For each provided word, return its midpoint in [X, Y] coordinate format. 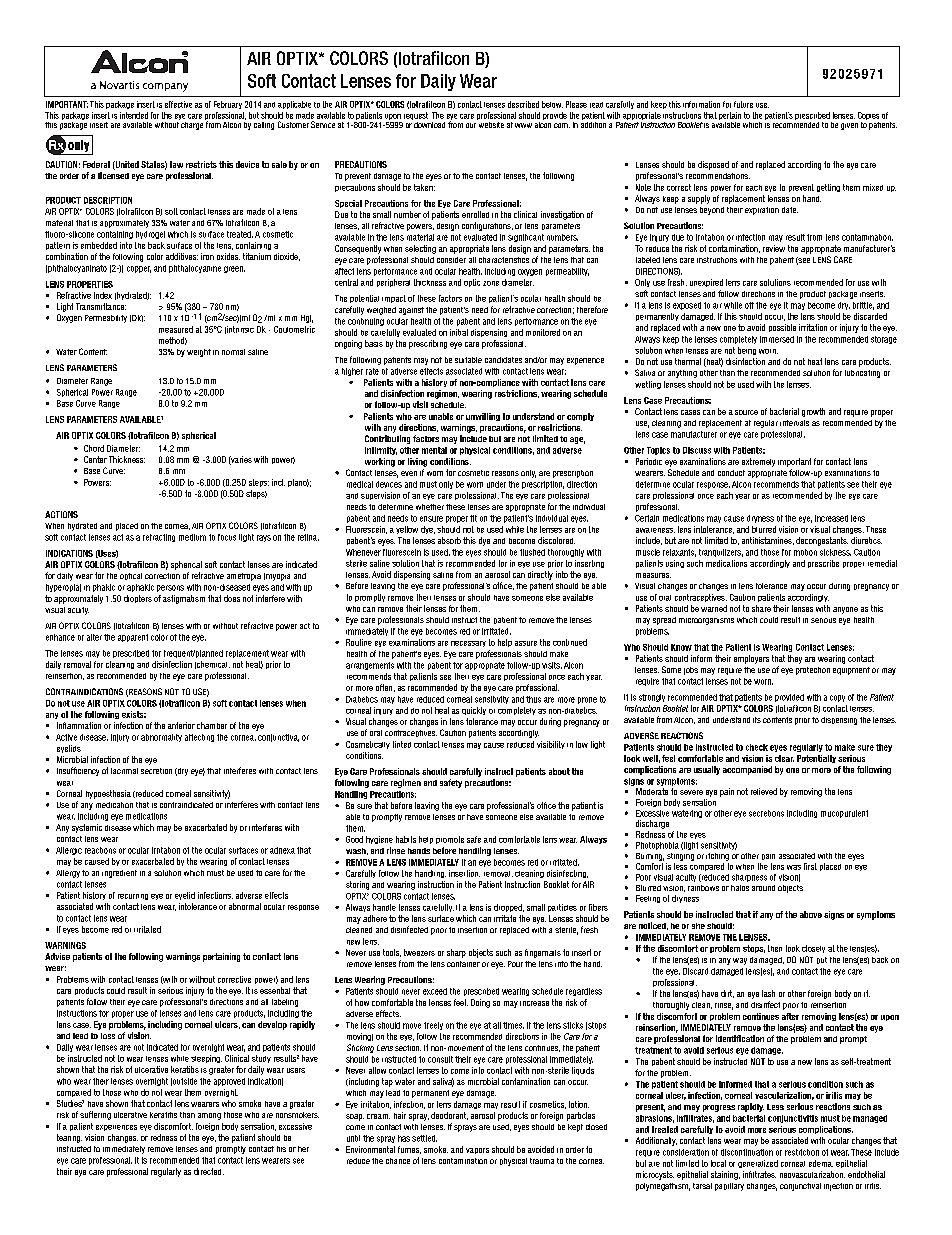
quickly [474, 711]
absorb [449, 540]
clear [784, 758]
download [429, 125]
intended [134, 115]
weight [199, 353]
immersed [777, 339]
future [743, 104]
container [463, 964]
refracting [159, 538]
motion [805, 552]
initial [459, 332]
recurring [133, 897]
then [775, 948]
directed [209, 1171]
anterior [181, 725]
